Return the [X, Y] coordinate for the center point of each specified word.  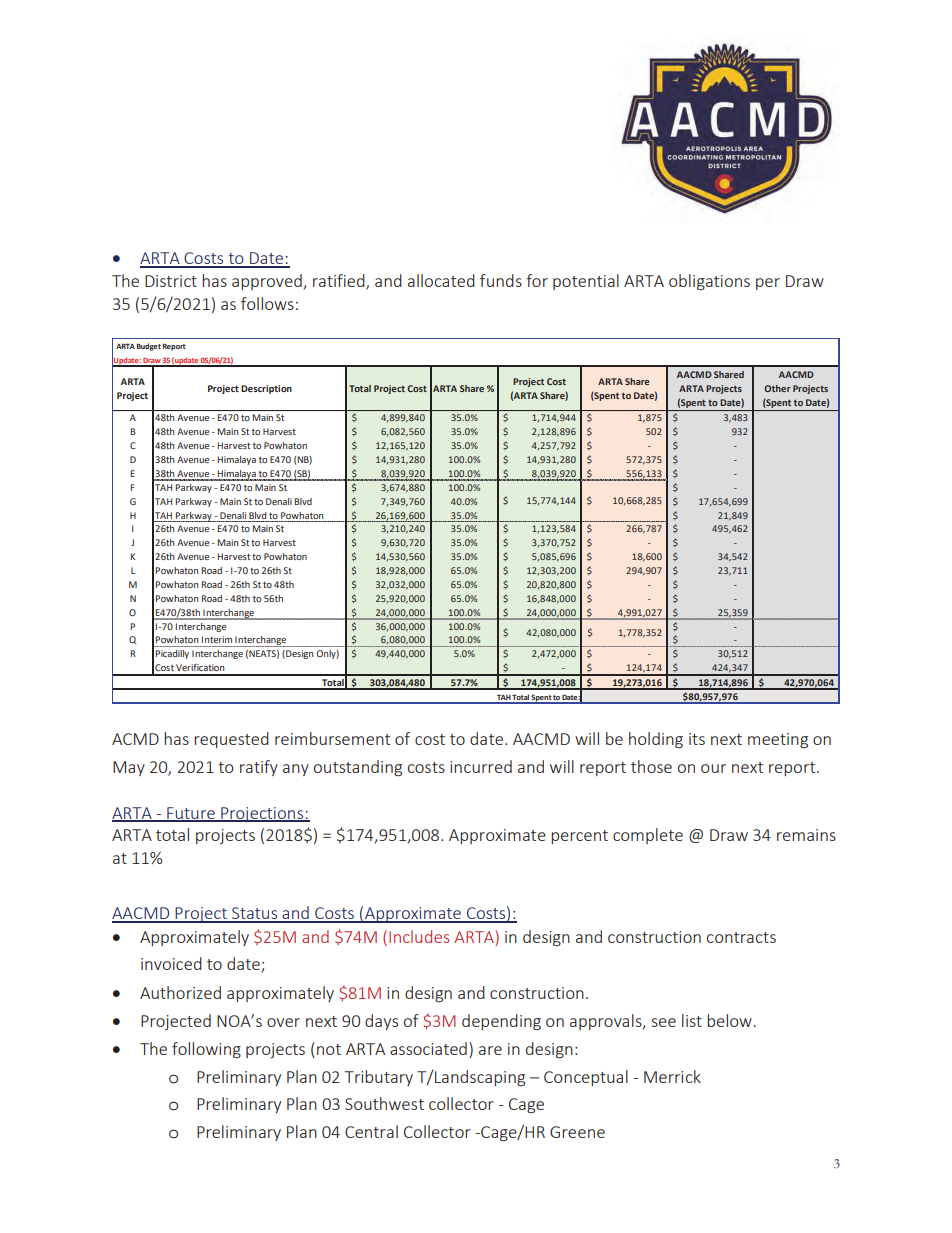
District [171, 281]
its [697, 739]
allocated [441, 280]
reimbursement [332, 738]
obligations [709, 282]
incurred [481, 766]
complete [648, 836]
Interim [216, 639]
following [206, 1050]
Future [191, 814]
